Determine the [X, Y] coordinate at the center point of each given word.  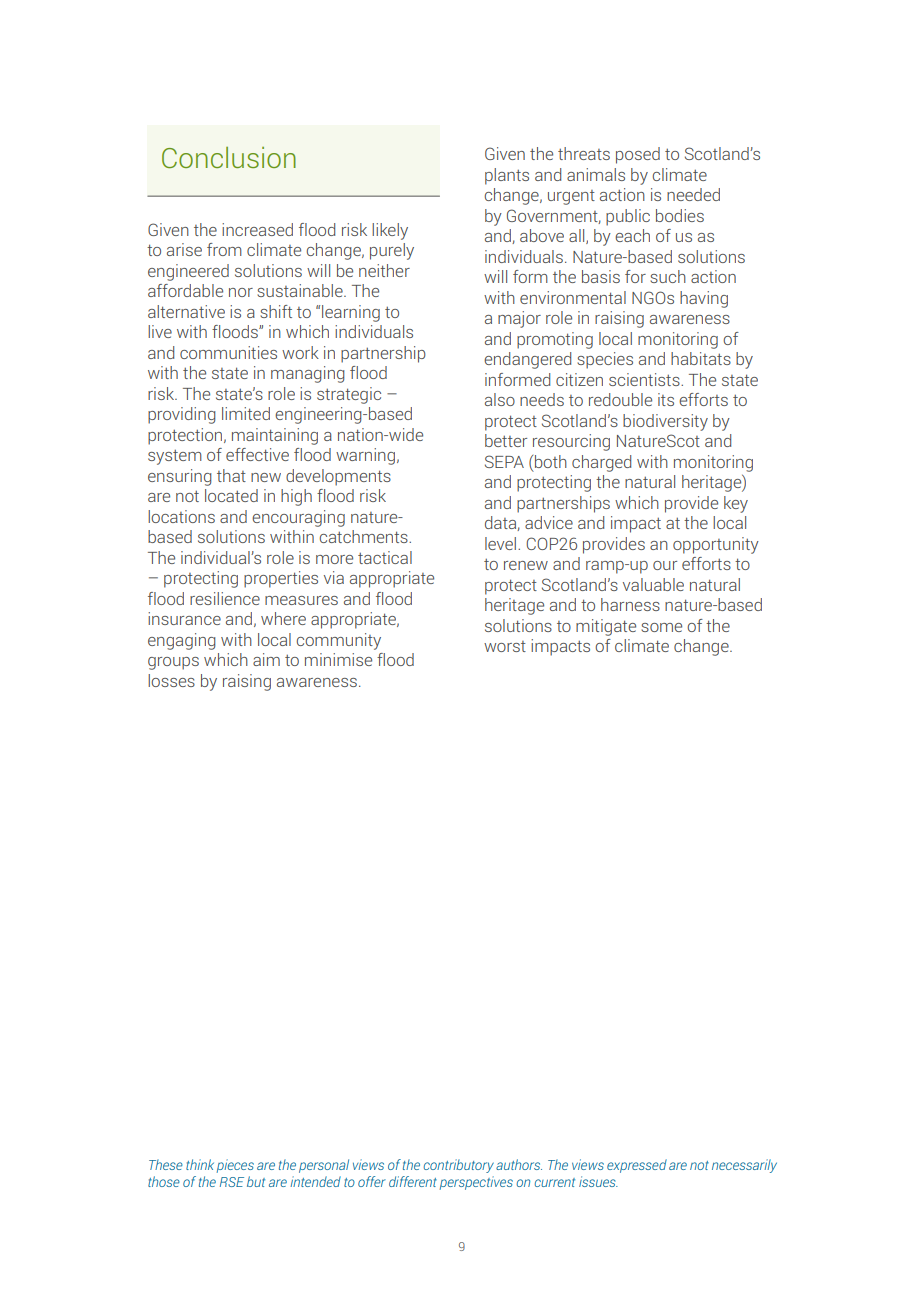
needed [693, 194]
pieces [235, 1166]
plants [507, 176]
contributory [459, 1166]
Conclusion [229, 157]
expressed [637, 1166]
